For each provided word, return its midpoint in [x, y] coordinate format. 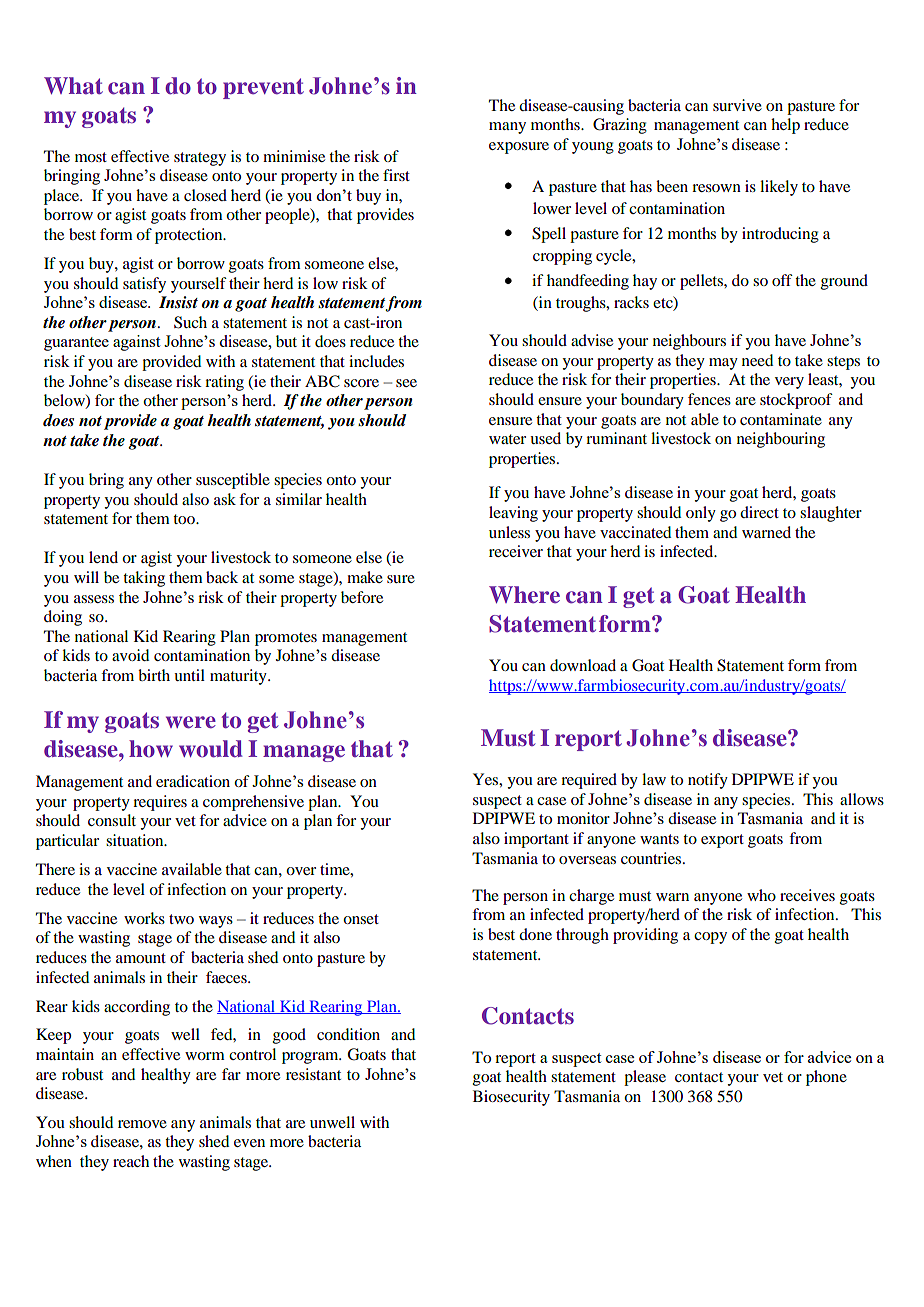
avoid [130, 655]
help [785, 126]
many [507, 128]
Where [524, 594]
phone [826, 1078]
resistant [313, 1074]
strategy [200, 159]
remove [142, 1124]
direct [759, 512]
